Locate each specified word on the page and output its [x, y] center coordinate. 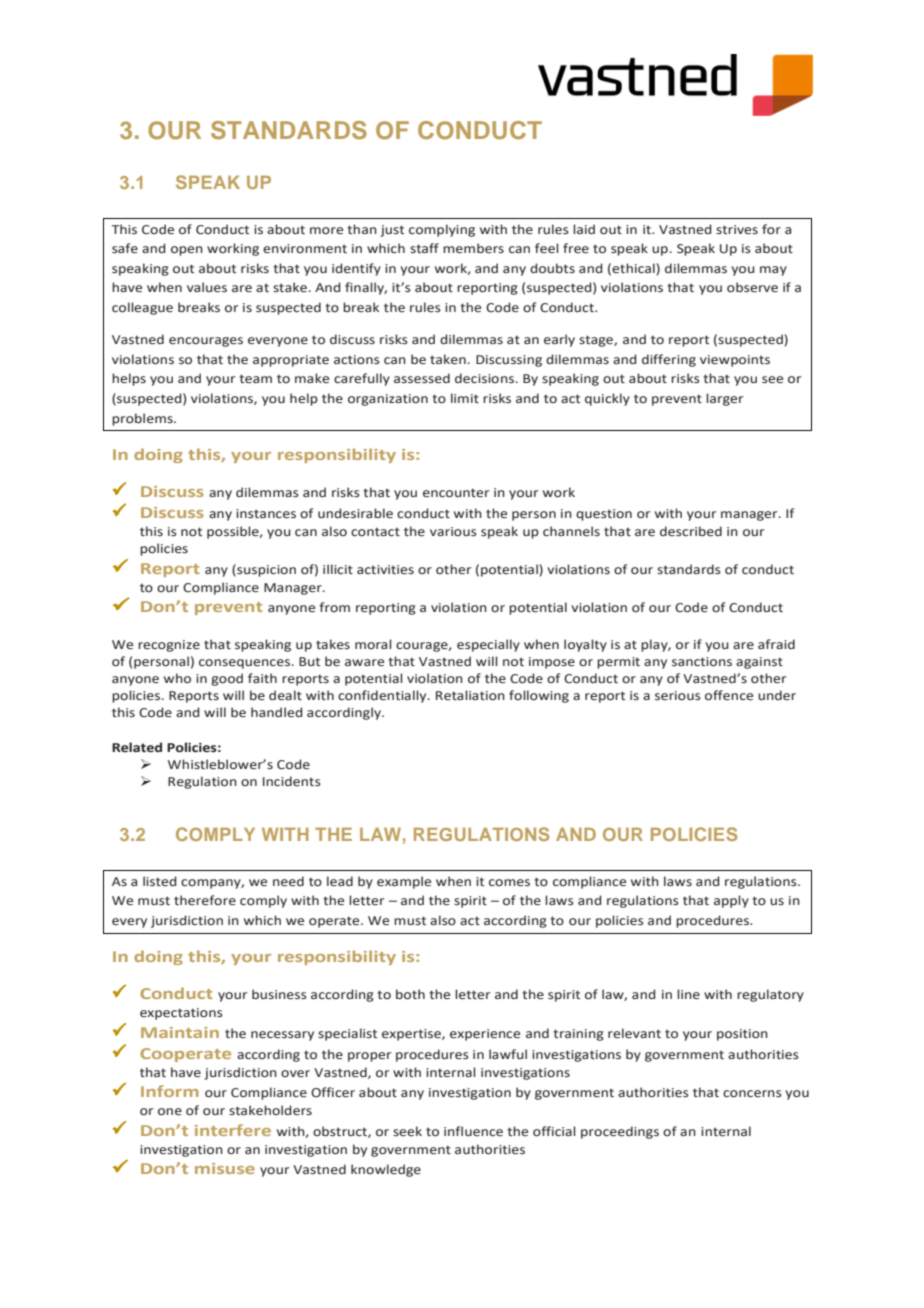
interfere [233, 1130]
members [473, 248]
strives [737, 230]
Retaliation [470, 695]
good [227, 679]
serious [678, 696]
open [187, 251]
